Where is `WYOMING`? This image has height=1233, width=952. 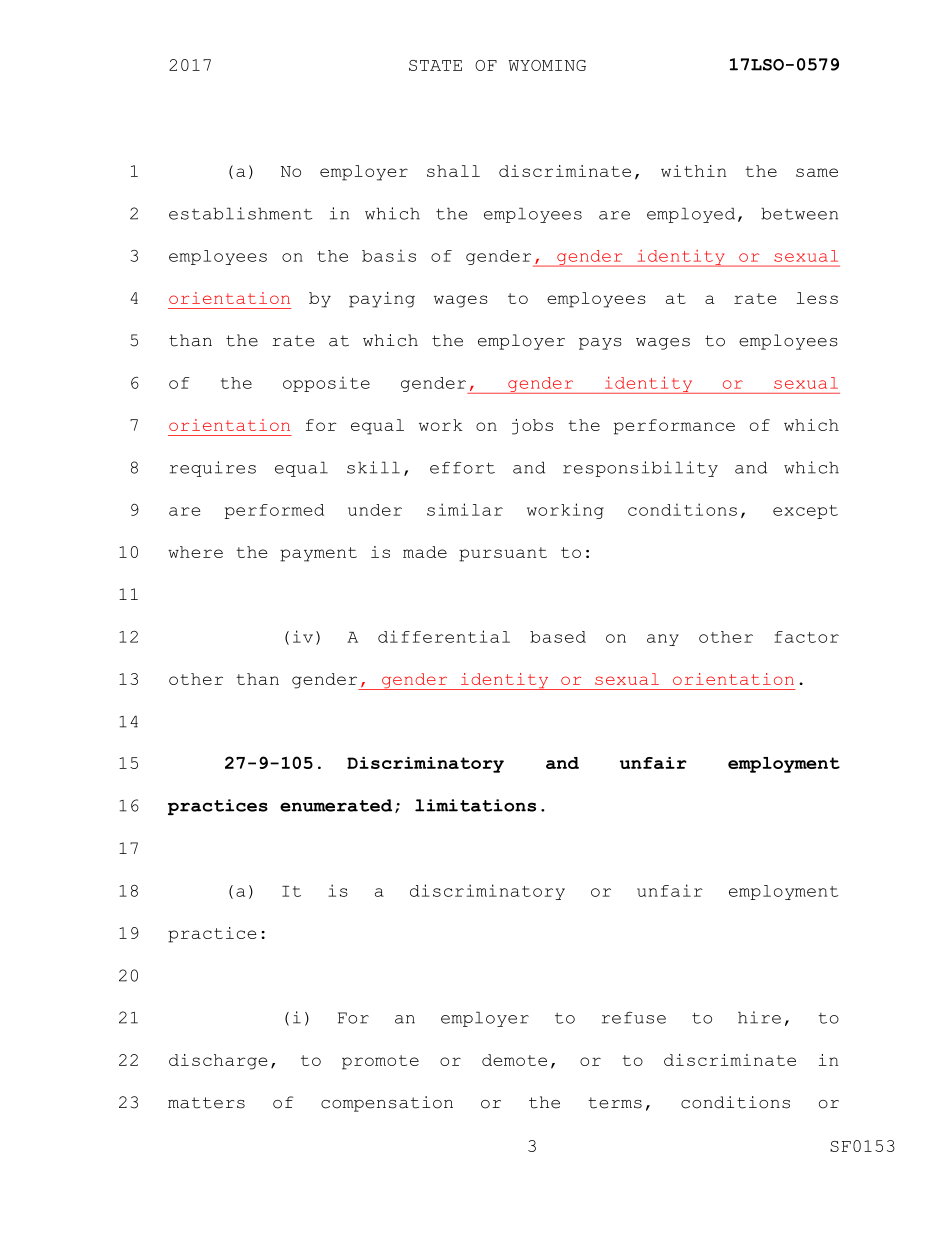
WYOMING is located at coordinates (547, 65).
